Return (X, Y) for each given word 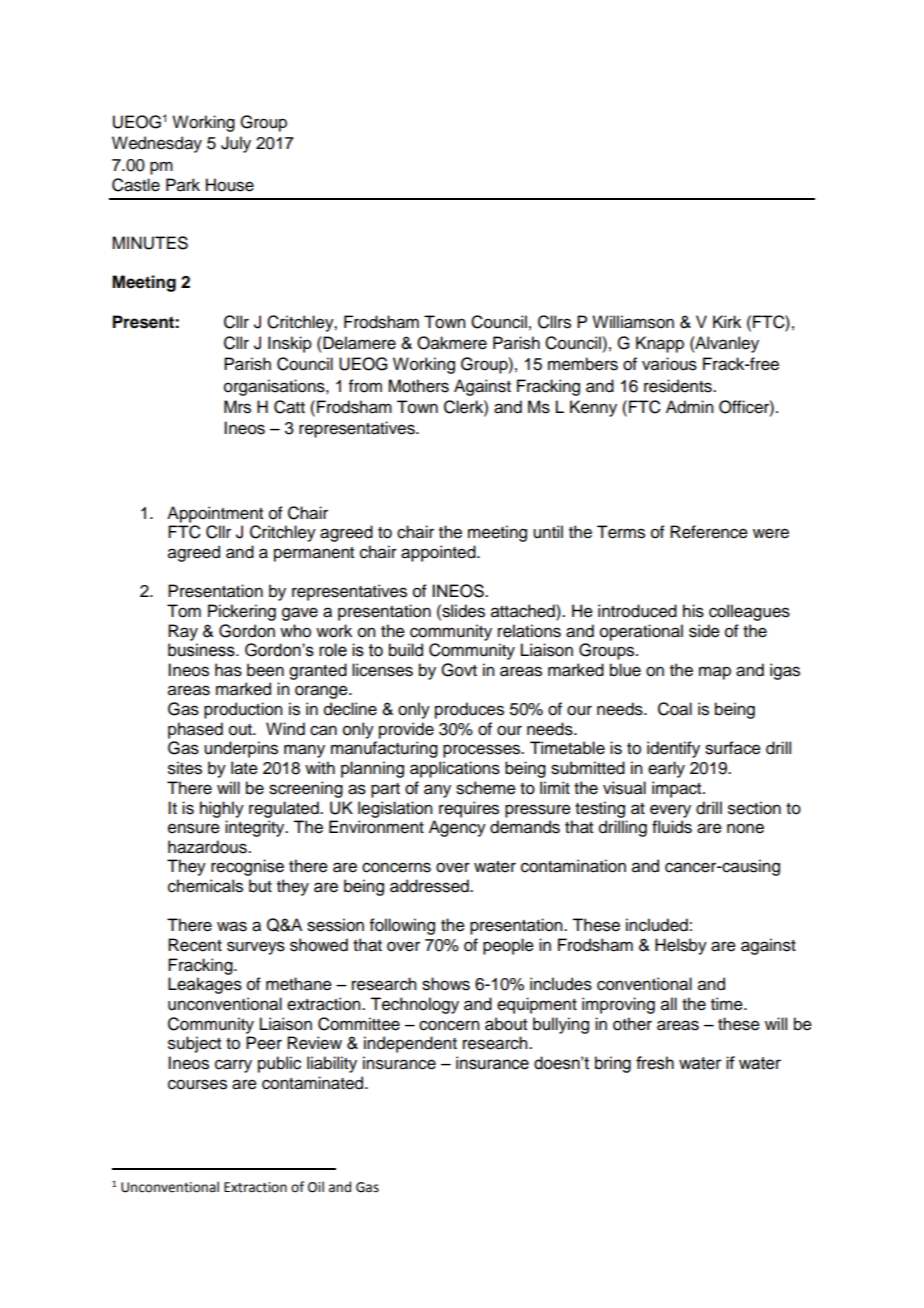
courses (197, 1084)
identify (673, 749)
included (657, 925)
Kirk (727, 321)
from (365, 386)
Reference (709, 532)
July (236, 144)
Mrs (237, 407)
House (230, 185)
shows (446, 984)
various (669, 364)
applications (455, 769)
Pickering (242, 612)
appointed (439, 553)
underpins (241, 749)
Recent (195, 945)
